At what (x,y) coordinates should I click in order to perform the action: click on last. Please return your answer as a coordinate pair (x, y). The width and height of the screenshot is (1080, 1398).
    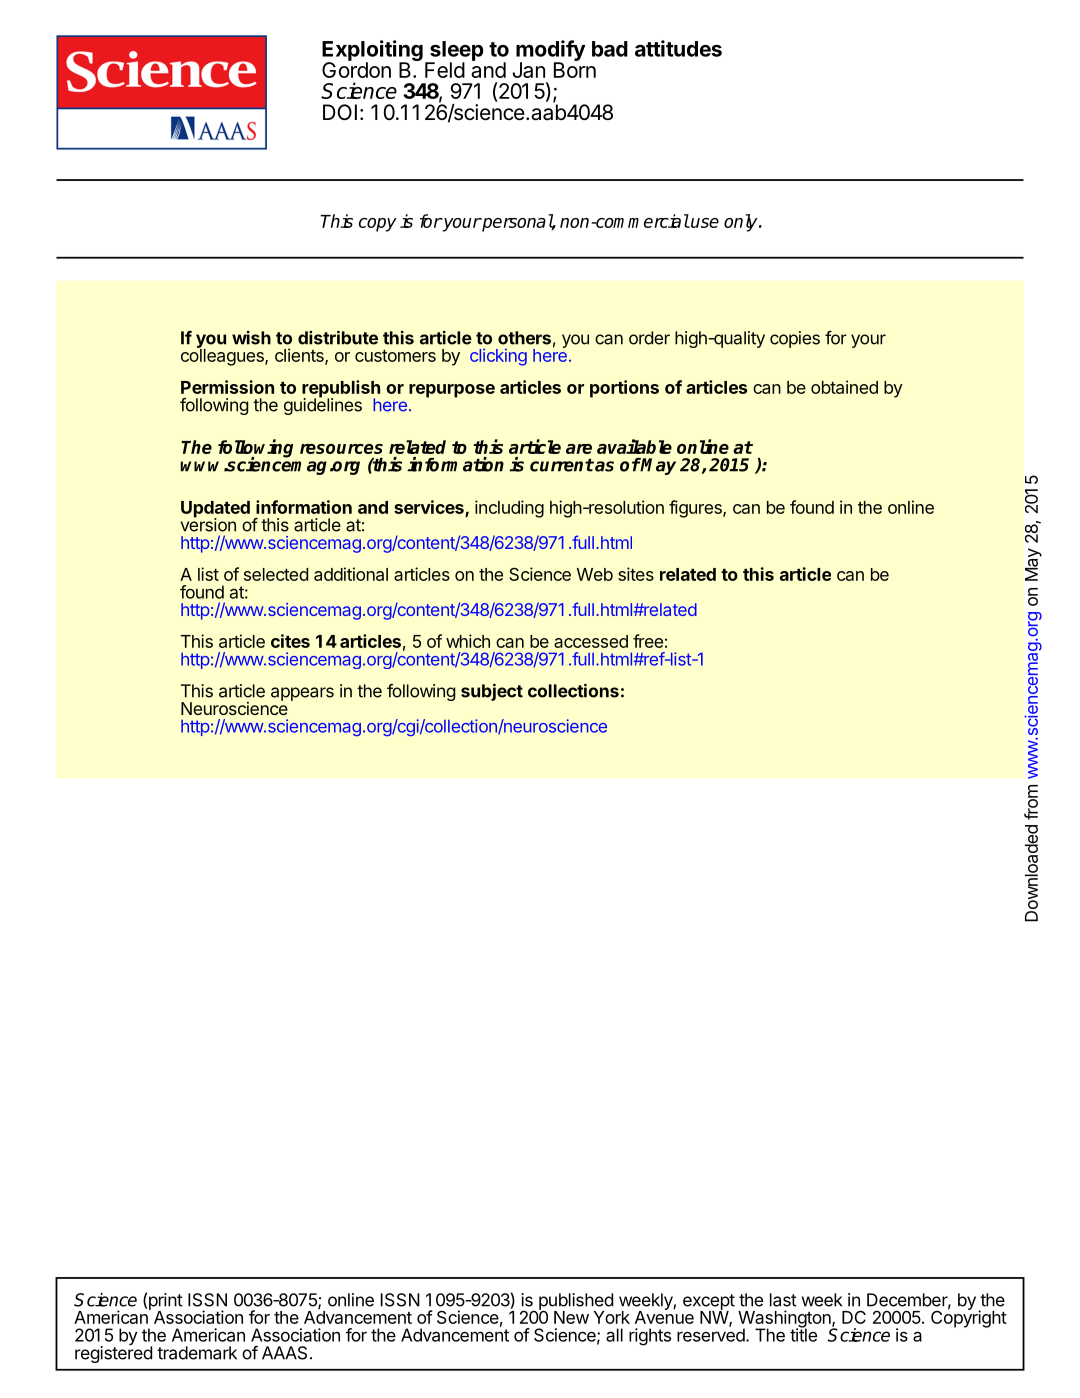
    Looking at the image, I should click on (783, 1300).
